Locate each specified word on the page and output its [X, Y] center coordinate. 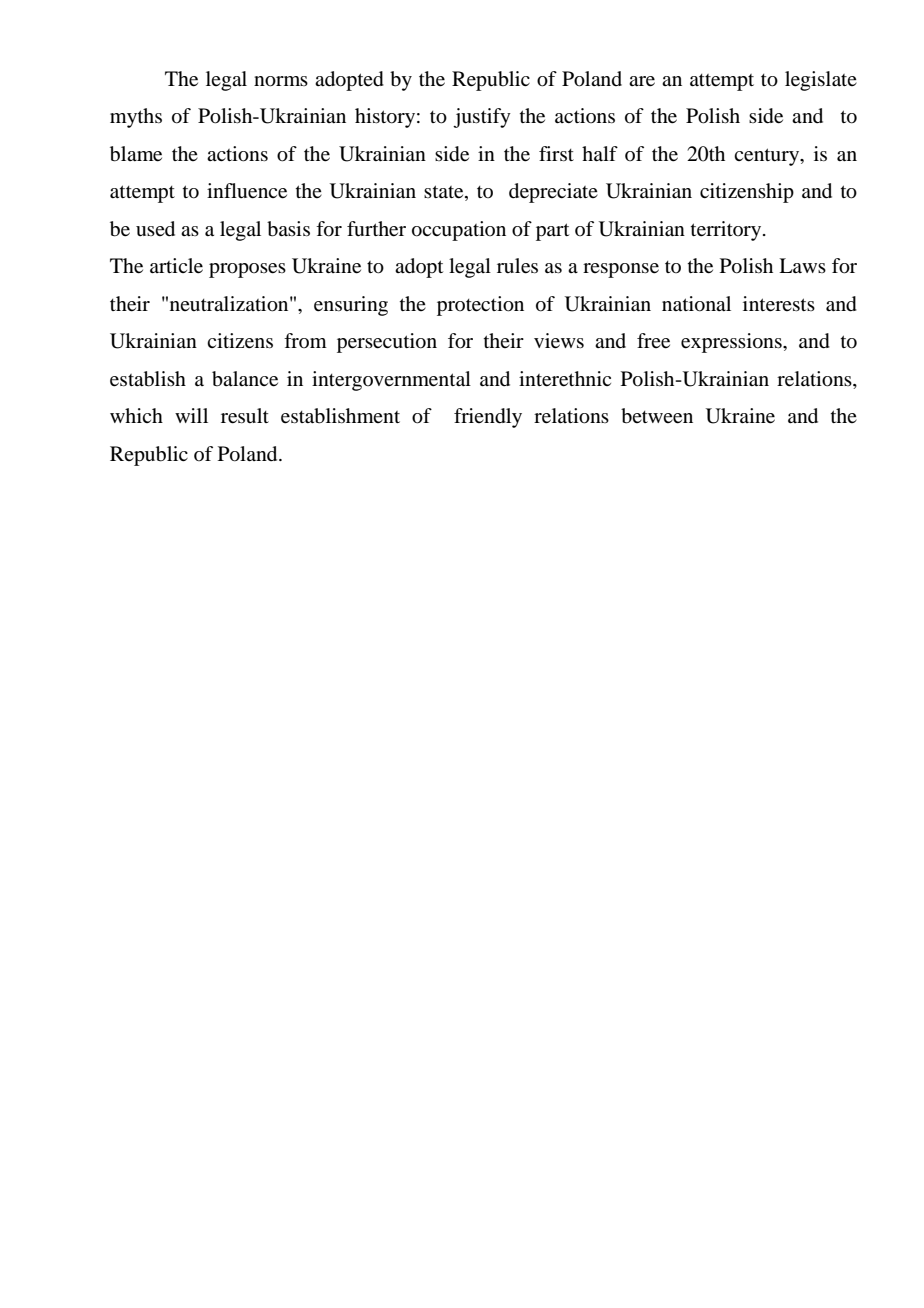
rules [517, 266]
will [191, 415]
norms [281, 81]
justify [482, 118]
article [176, 266]
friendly [488, 418]
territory [727, 231]
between [657, 416]
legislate [821, 81]
